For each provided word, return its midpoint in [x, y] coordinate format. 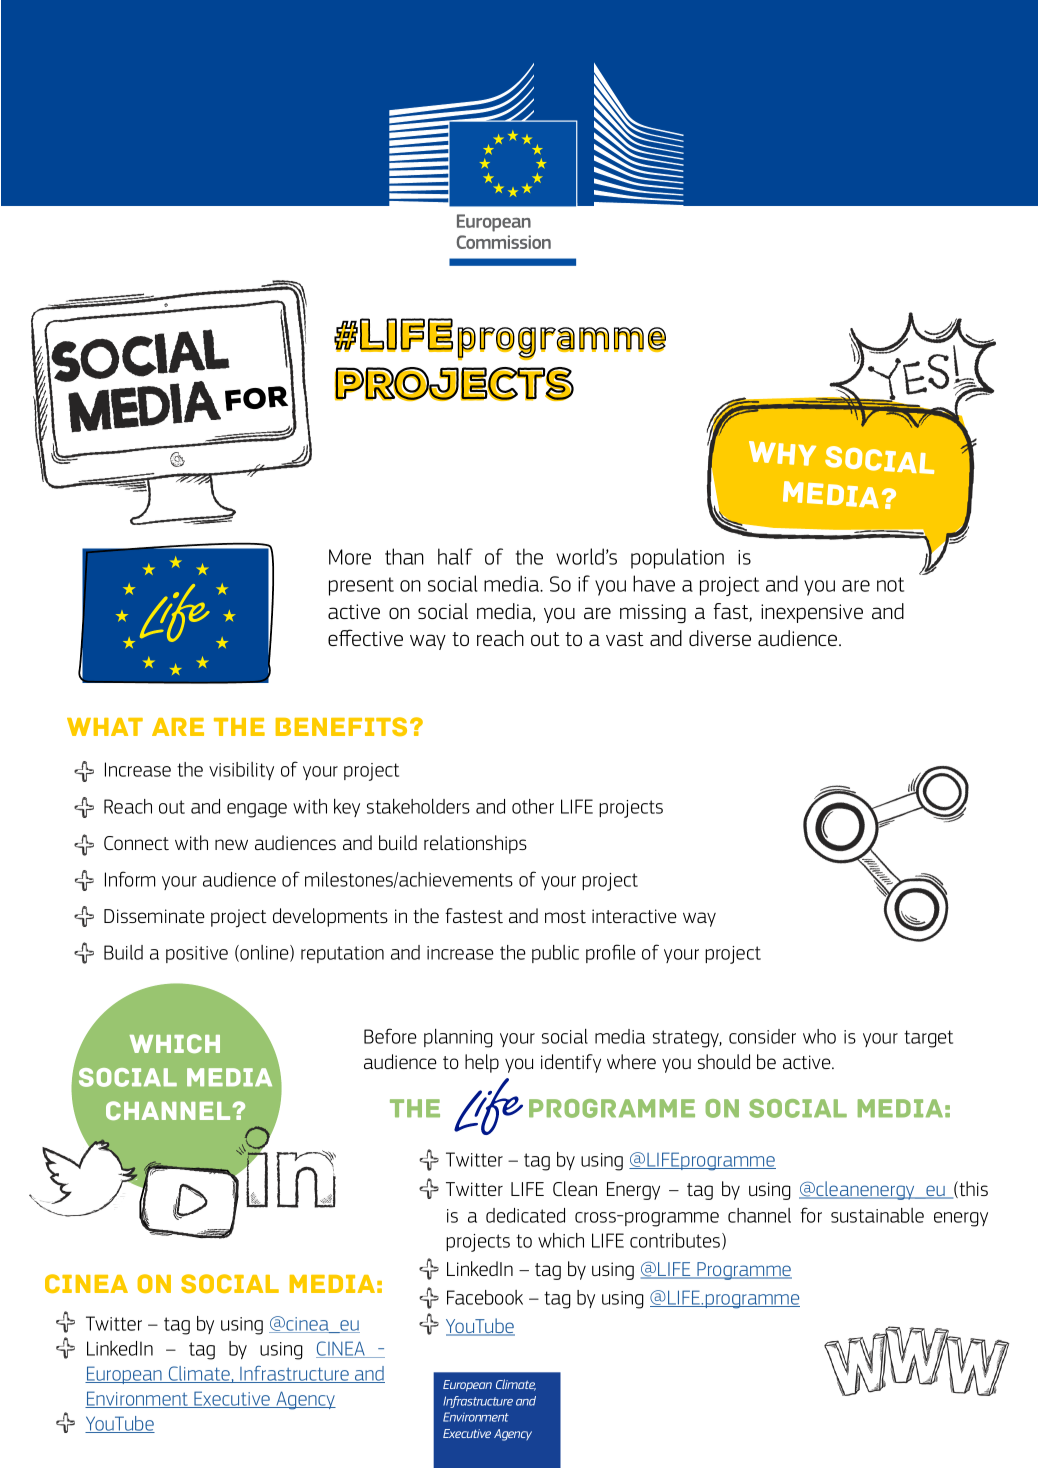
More [350, 557]
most [565, 916]
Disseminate [154, 916]
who [819, 1036]
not [890, 584]
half [455, 556]
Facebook [485, 1297]
